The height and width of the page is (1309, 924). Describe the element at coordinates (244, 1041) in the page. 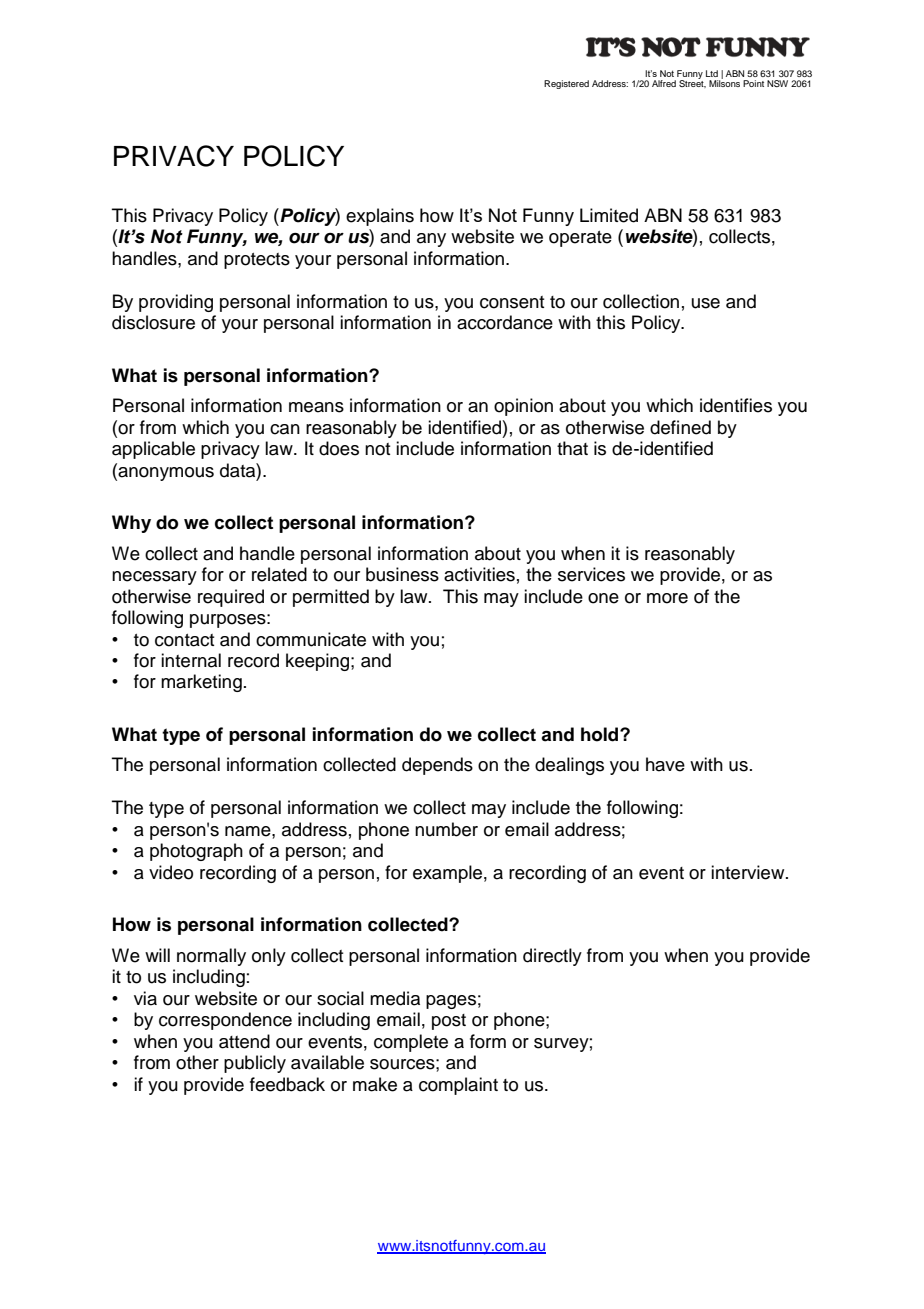

I see `attend` at that location.
